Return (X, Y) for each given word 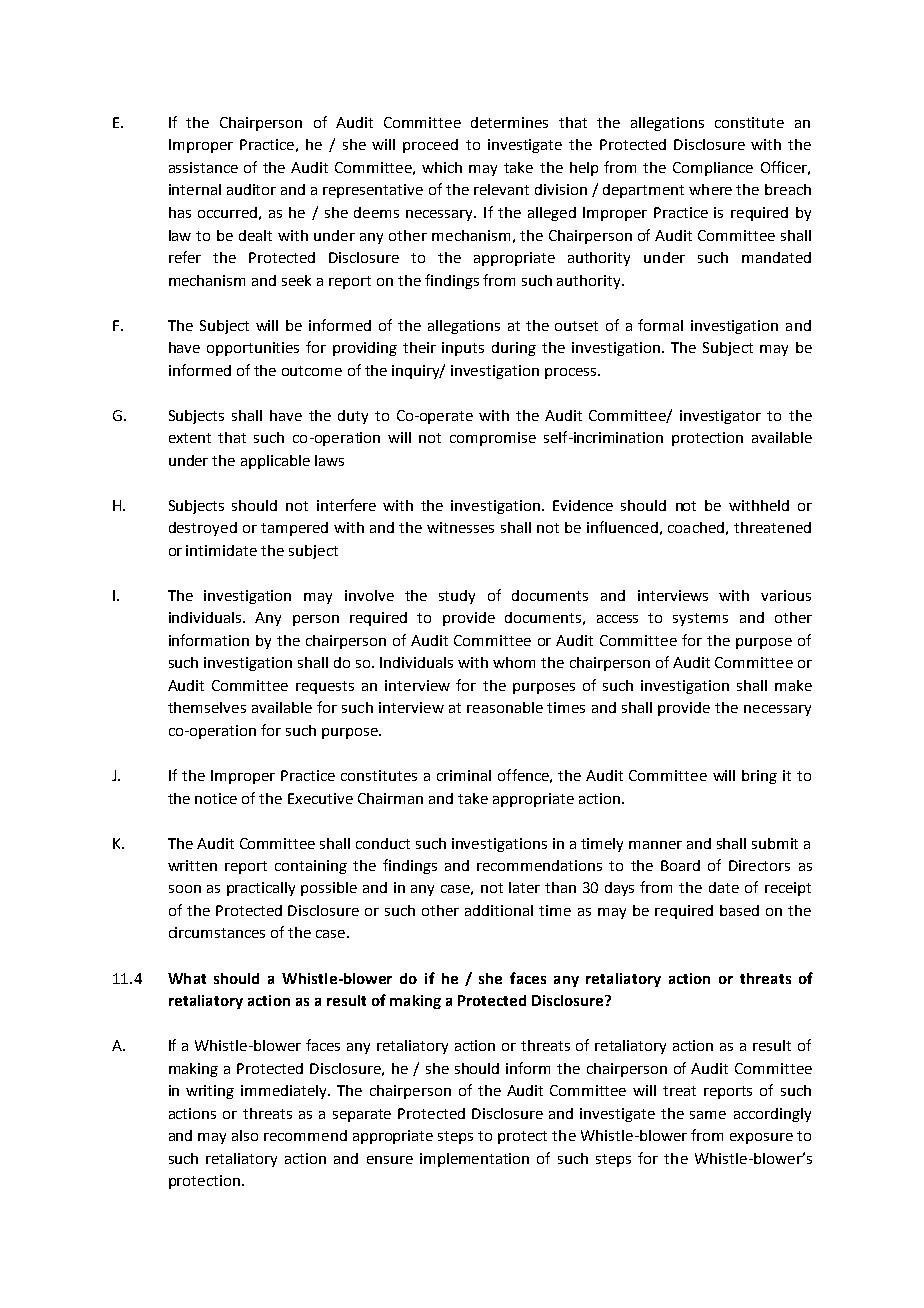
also (245, 1135)
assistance (203, 167)
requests (325, 687)
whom (514, 662)
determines (509, 122)
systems (700, 619)
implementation (474, 1160)
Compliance (713, 169)
